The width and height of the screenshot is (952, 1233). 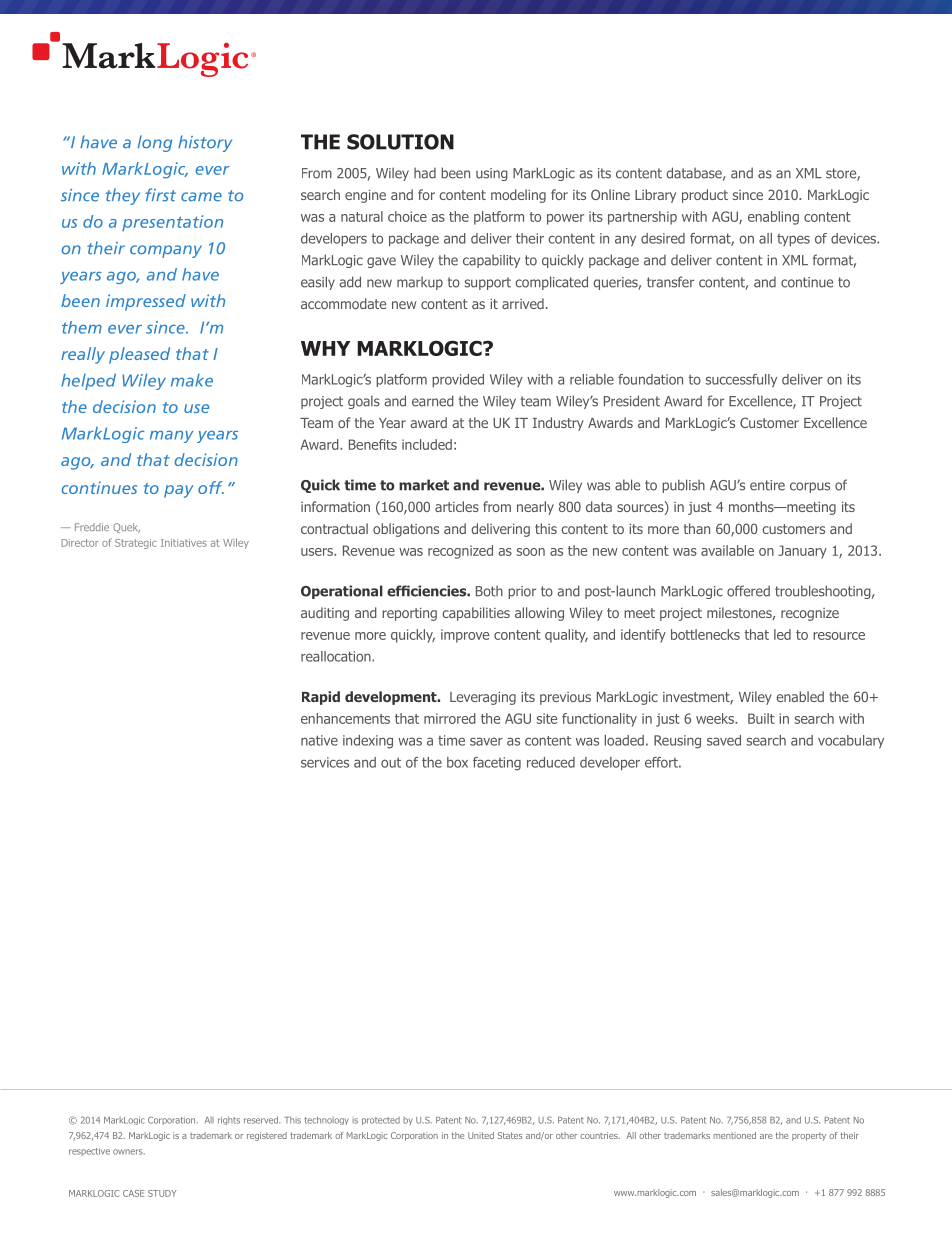 What do you see at coordinates (325, 762) in the screenshot?
I see `services` at bounding box center [325, 762].
